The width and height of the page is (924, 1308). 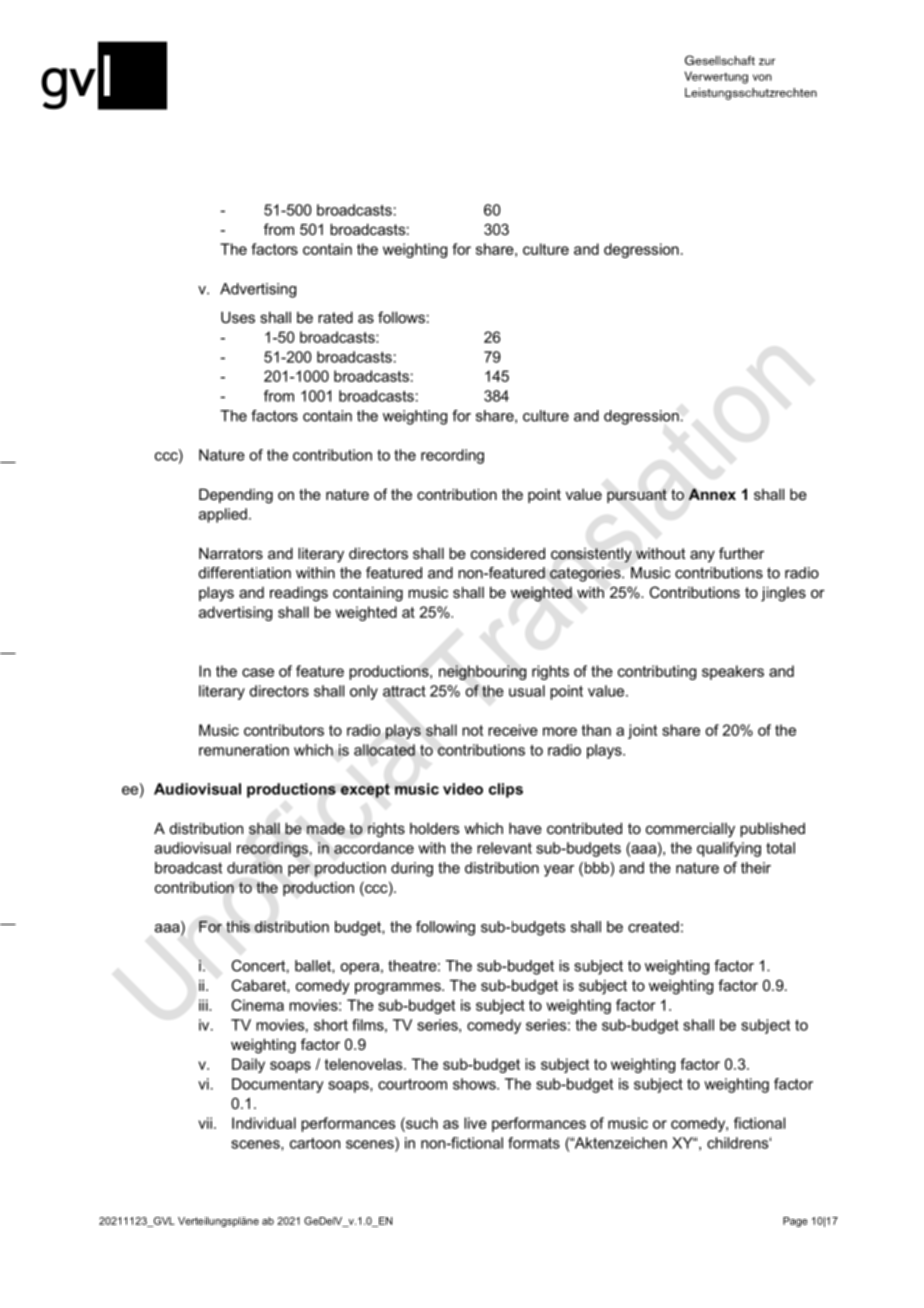 I want to click on follows, so click(x=401, y=317).
